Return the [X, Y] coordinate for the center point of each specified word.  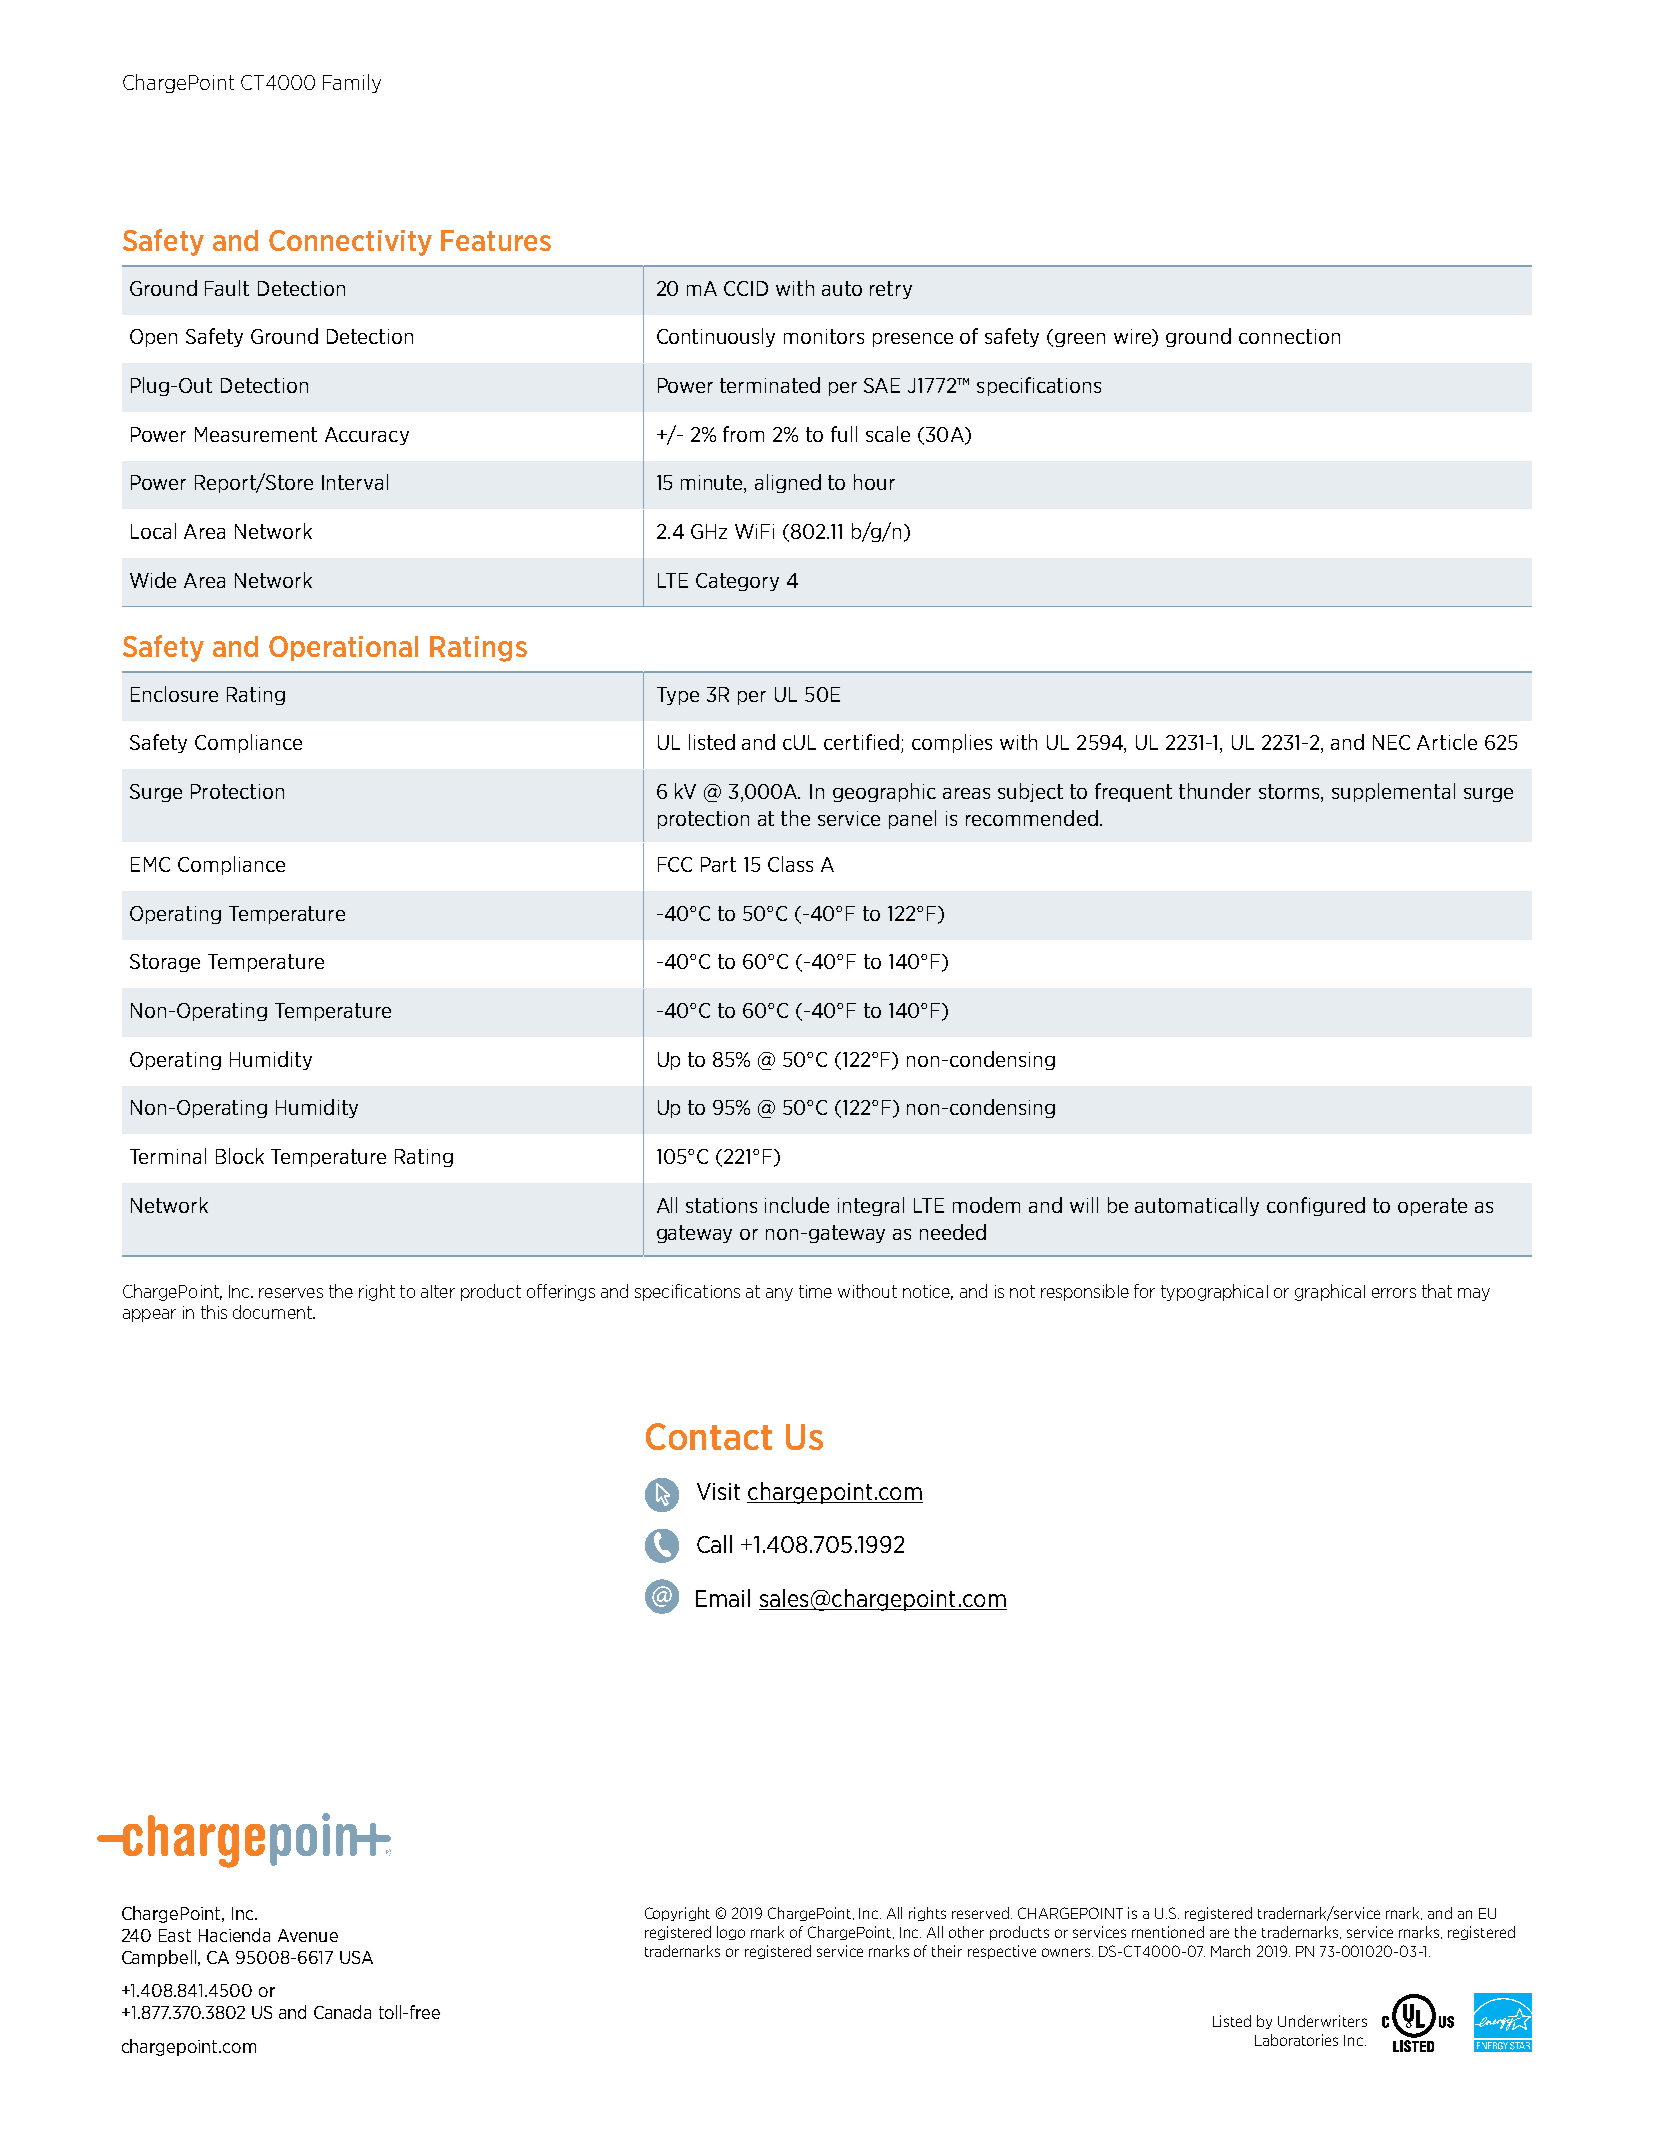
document [273, 1312]
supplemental [1393, 792]
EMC [150, 864]
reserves [291, 1293]
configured [1316, 1206]
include [797, 1205]
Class [790, 864]
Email [723, 1598]
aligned [788, 483]
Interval [355, 482]
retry [891, 290]
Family [352, 83]
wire [1134, 338]
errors [1394, 1293]
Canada [342, 2012]
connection [1289, 336]
